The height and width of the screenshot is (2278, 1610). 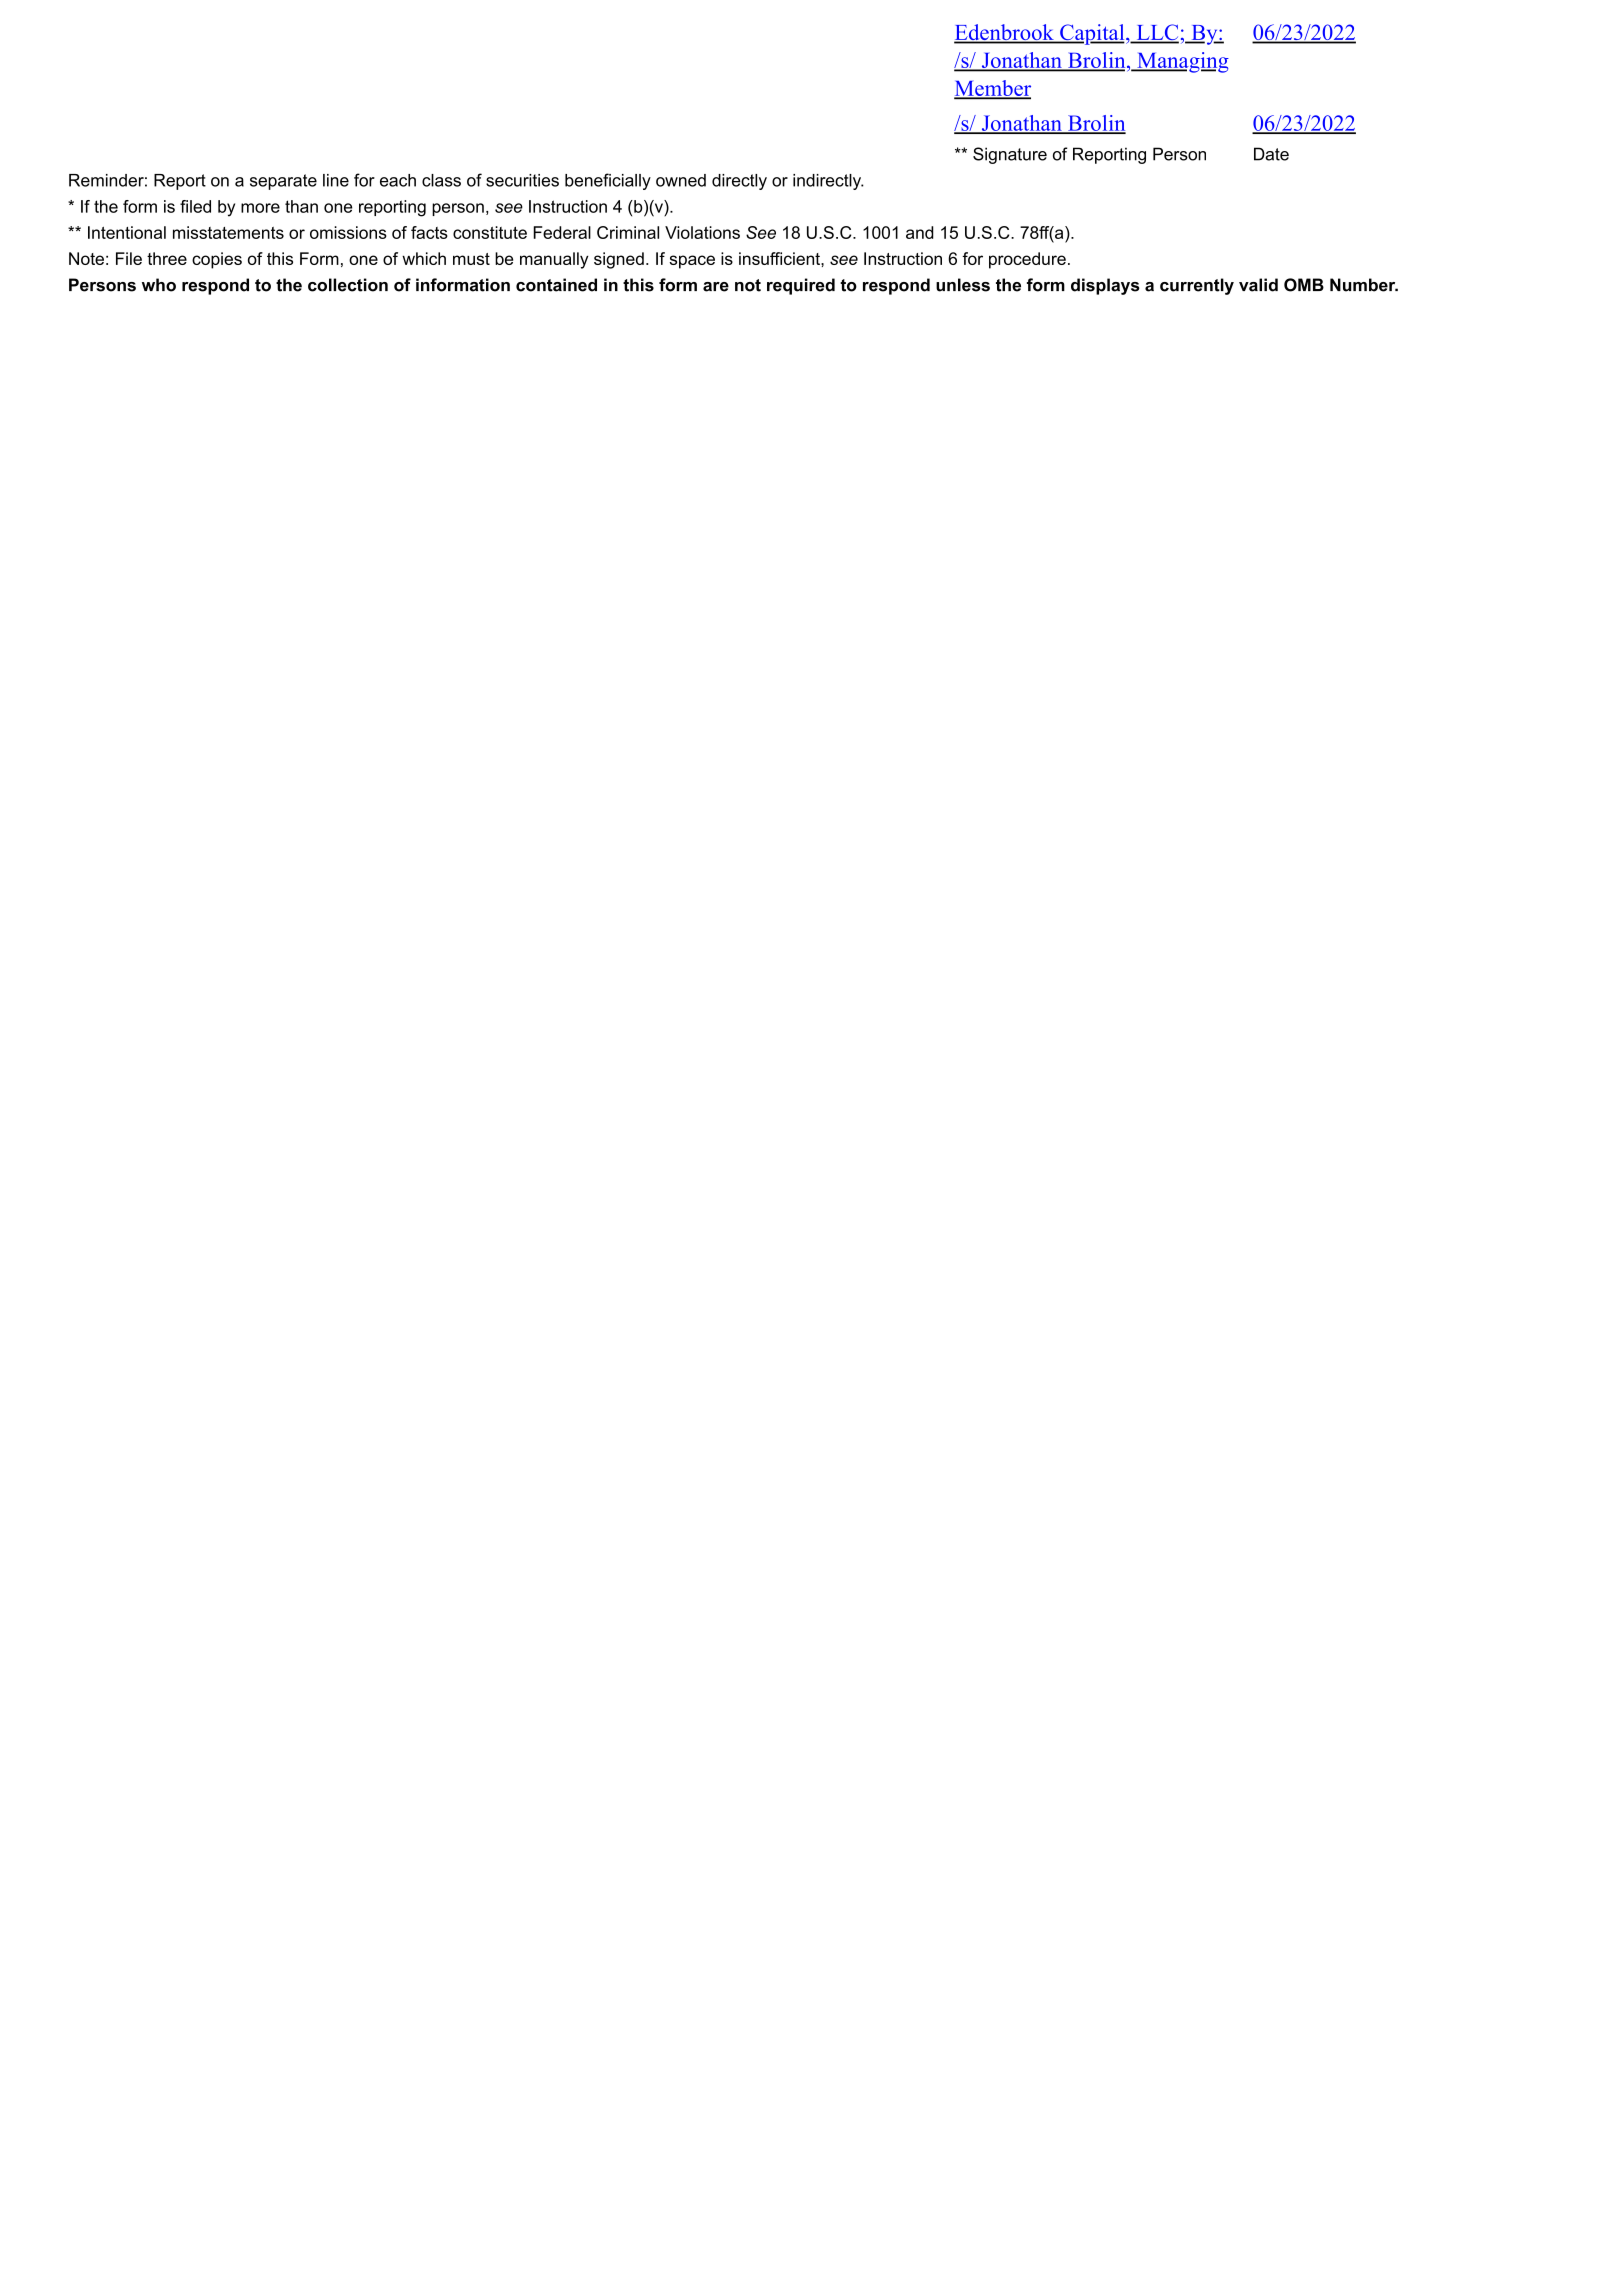 What do you see at coordinates (1156, 33) in the screenshot?
I see `LLC` at bounding box center [1156, 33].
